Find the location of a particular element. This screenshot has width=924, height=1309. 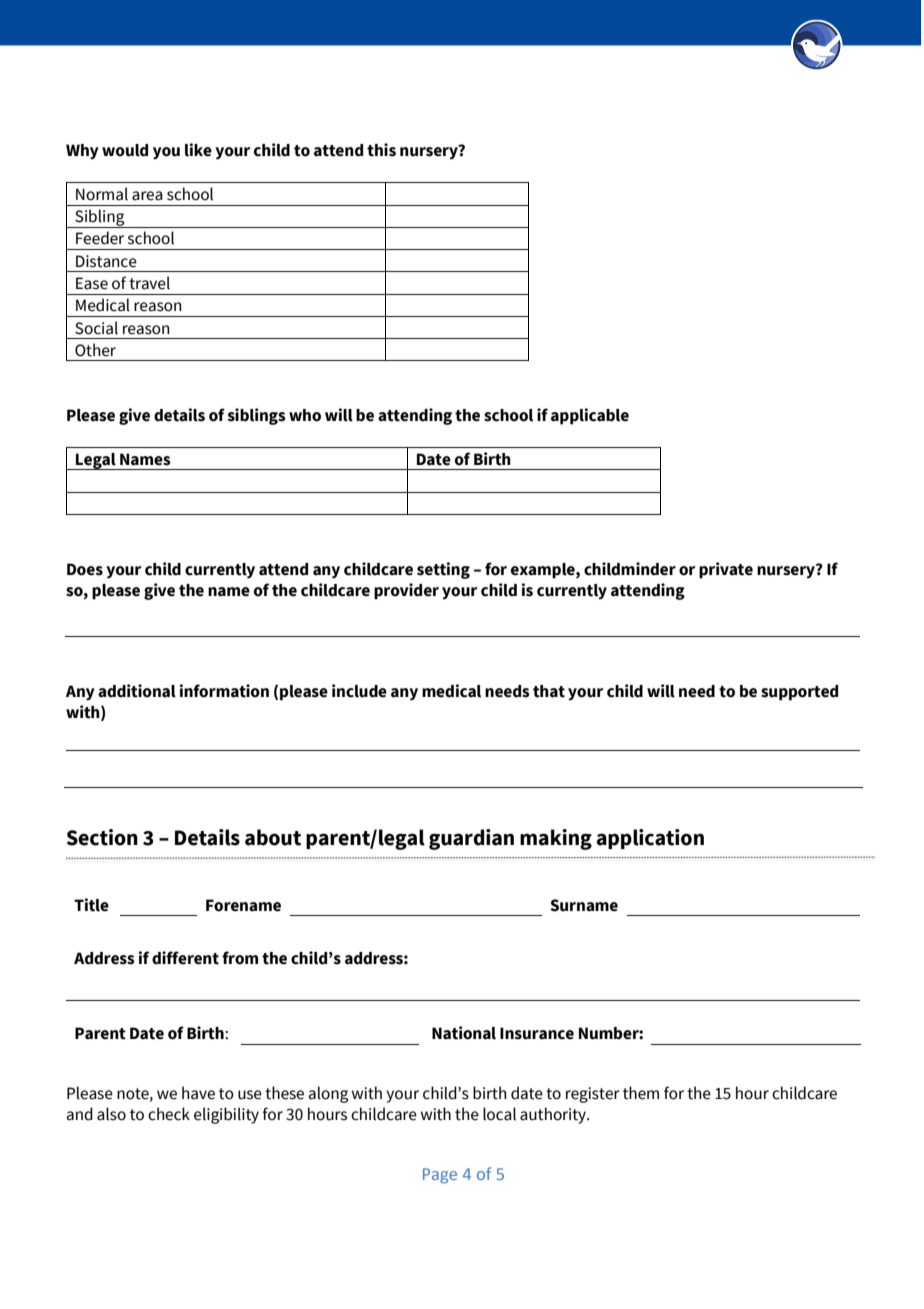

guardian is located at coordinates (471, 839).
